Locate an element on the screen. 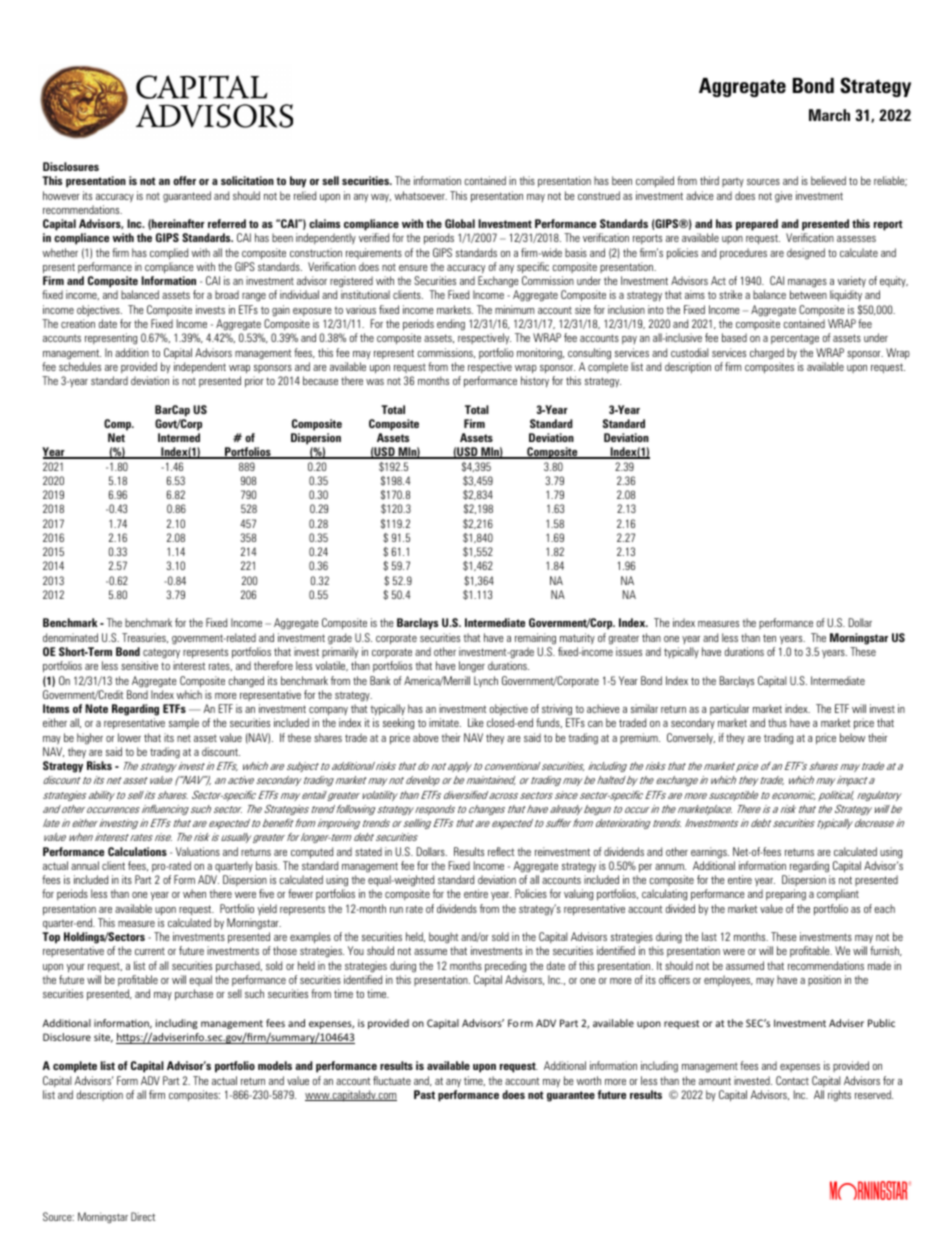 This screenshot has height=1233, width=952. lower is located at coordinates (129, 737).
